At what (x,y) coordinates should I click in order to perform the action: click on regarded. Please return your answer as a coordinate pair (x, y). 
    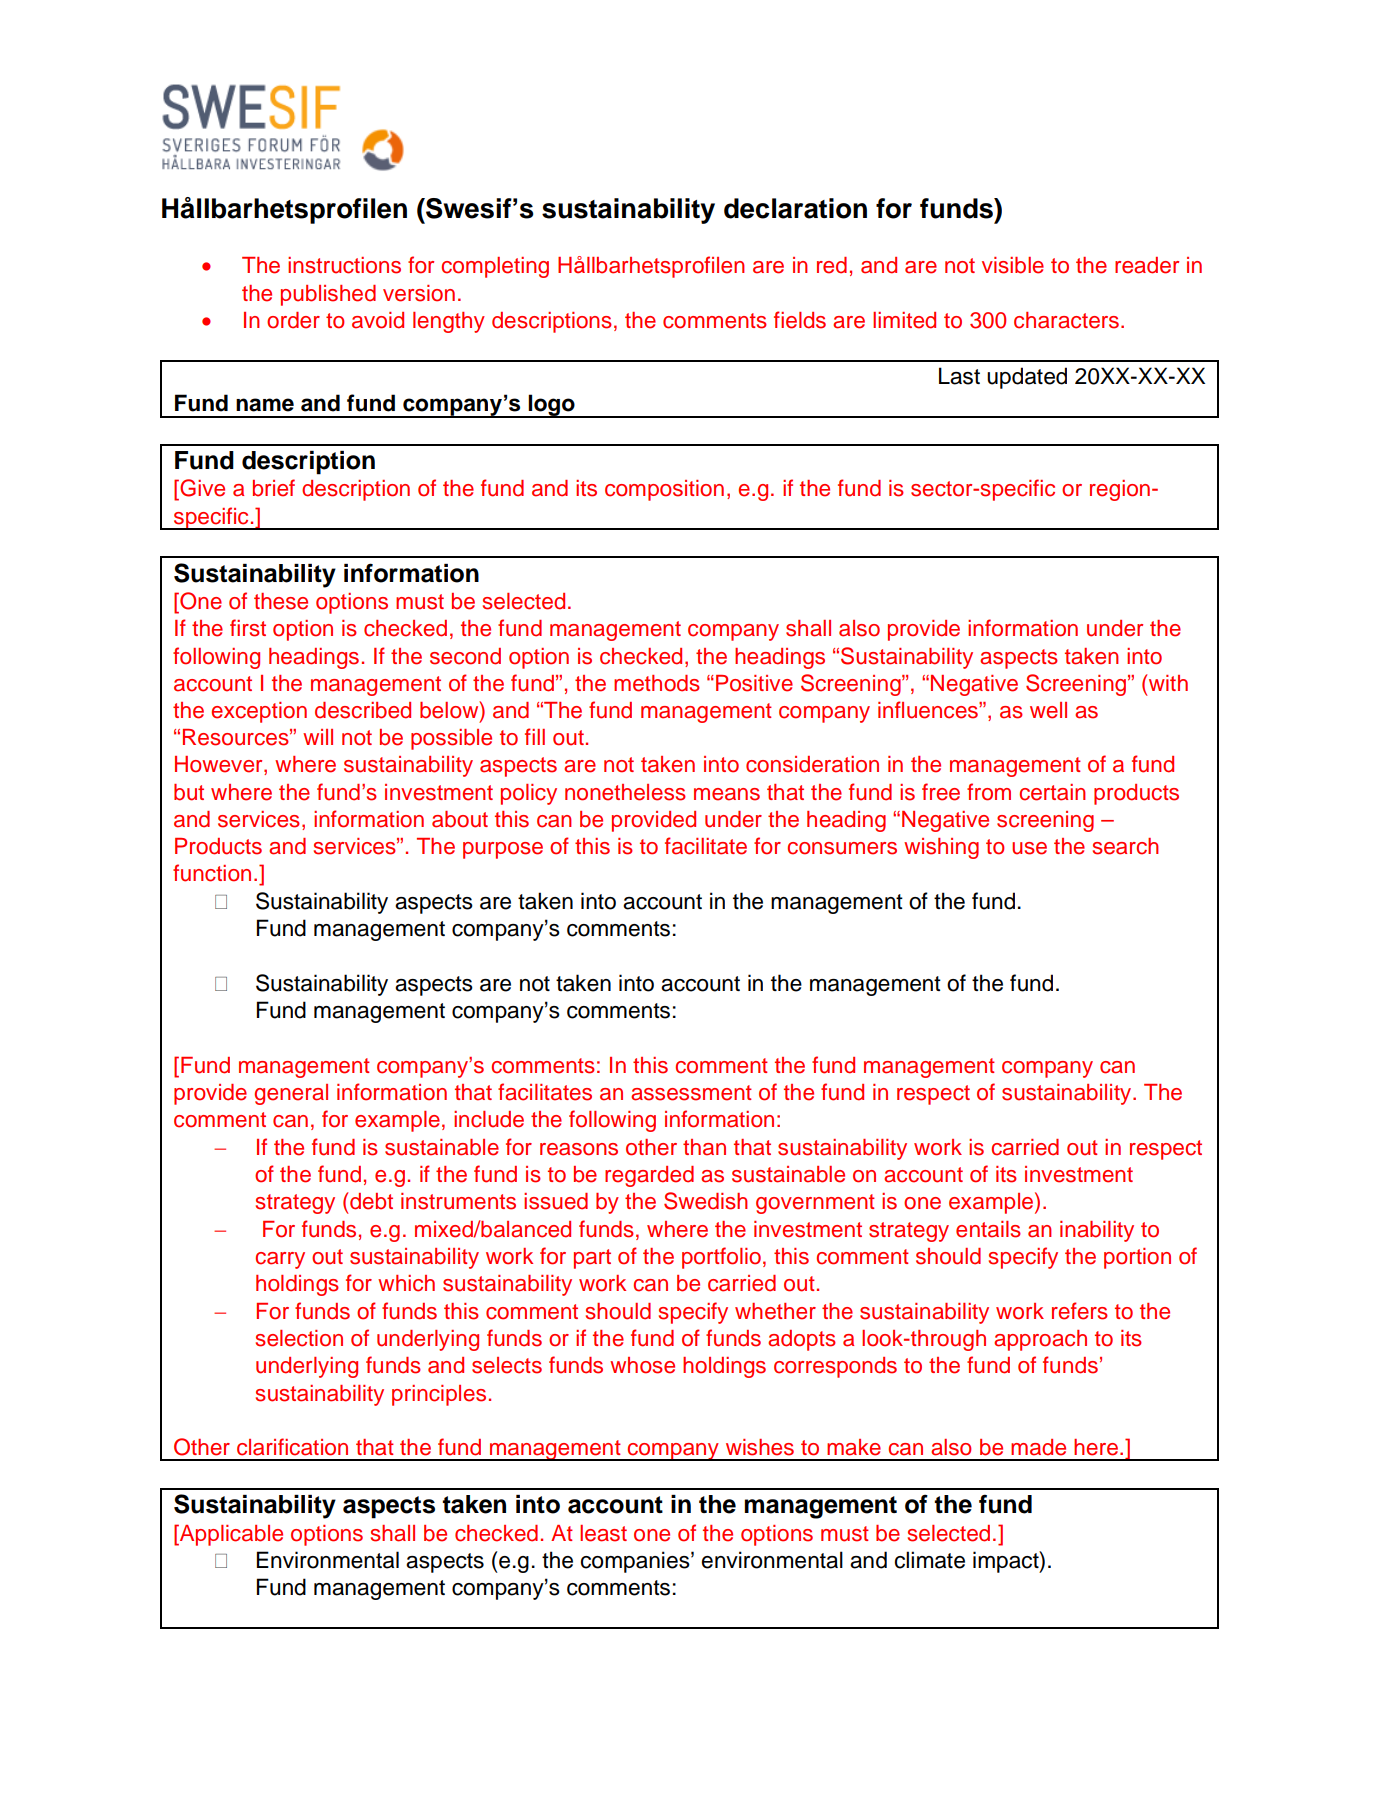
    Looking at the image, I should click on (649, 1176).
